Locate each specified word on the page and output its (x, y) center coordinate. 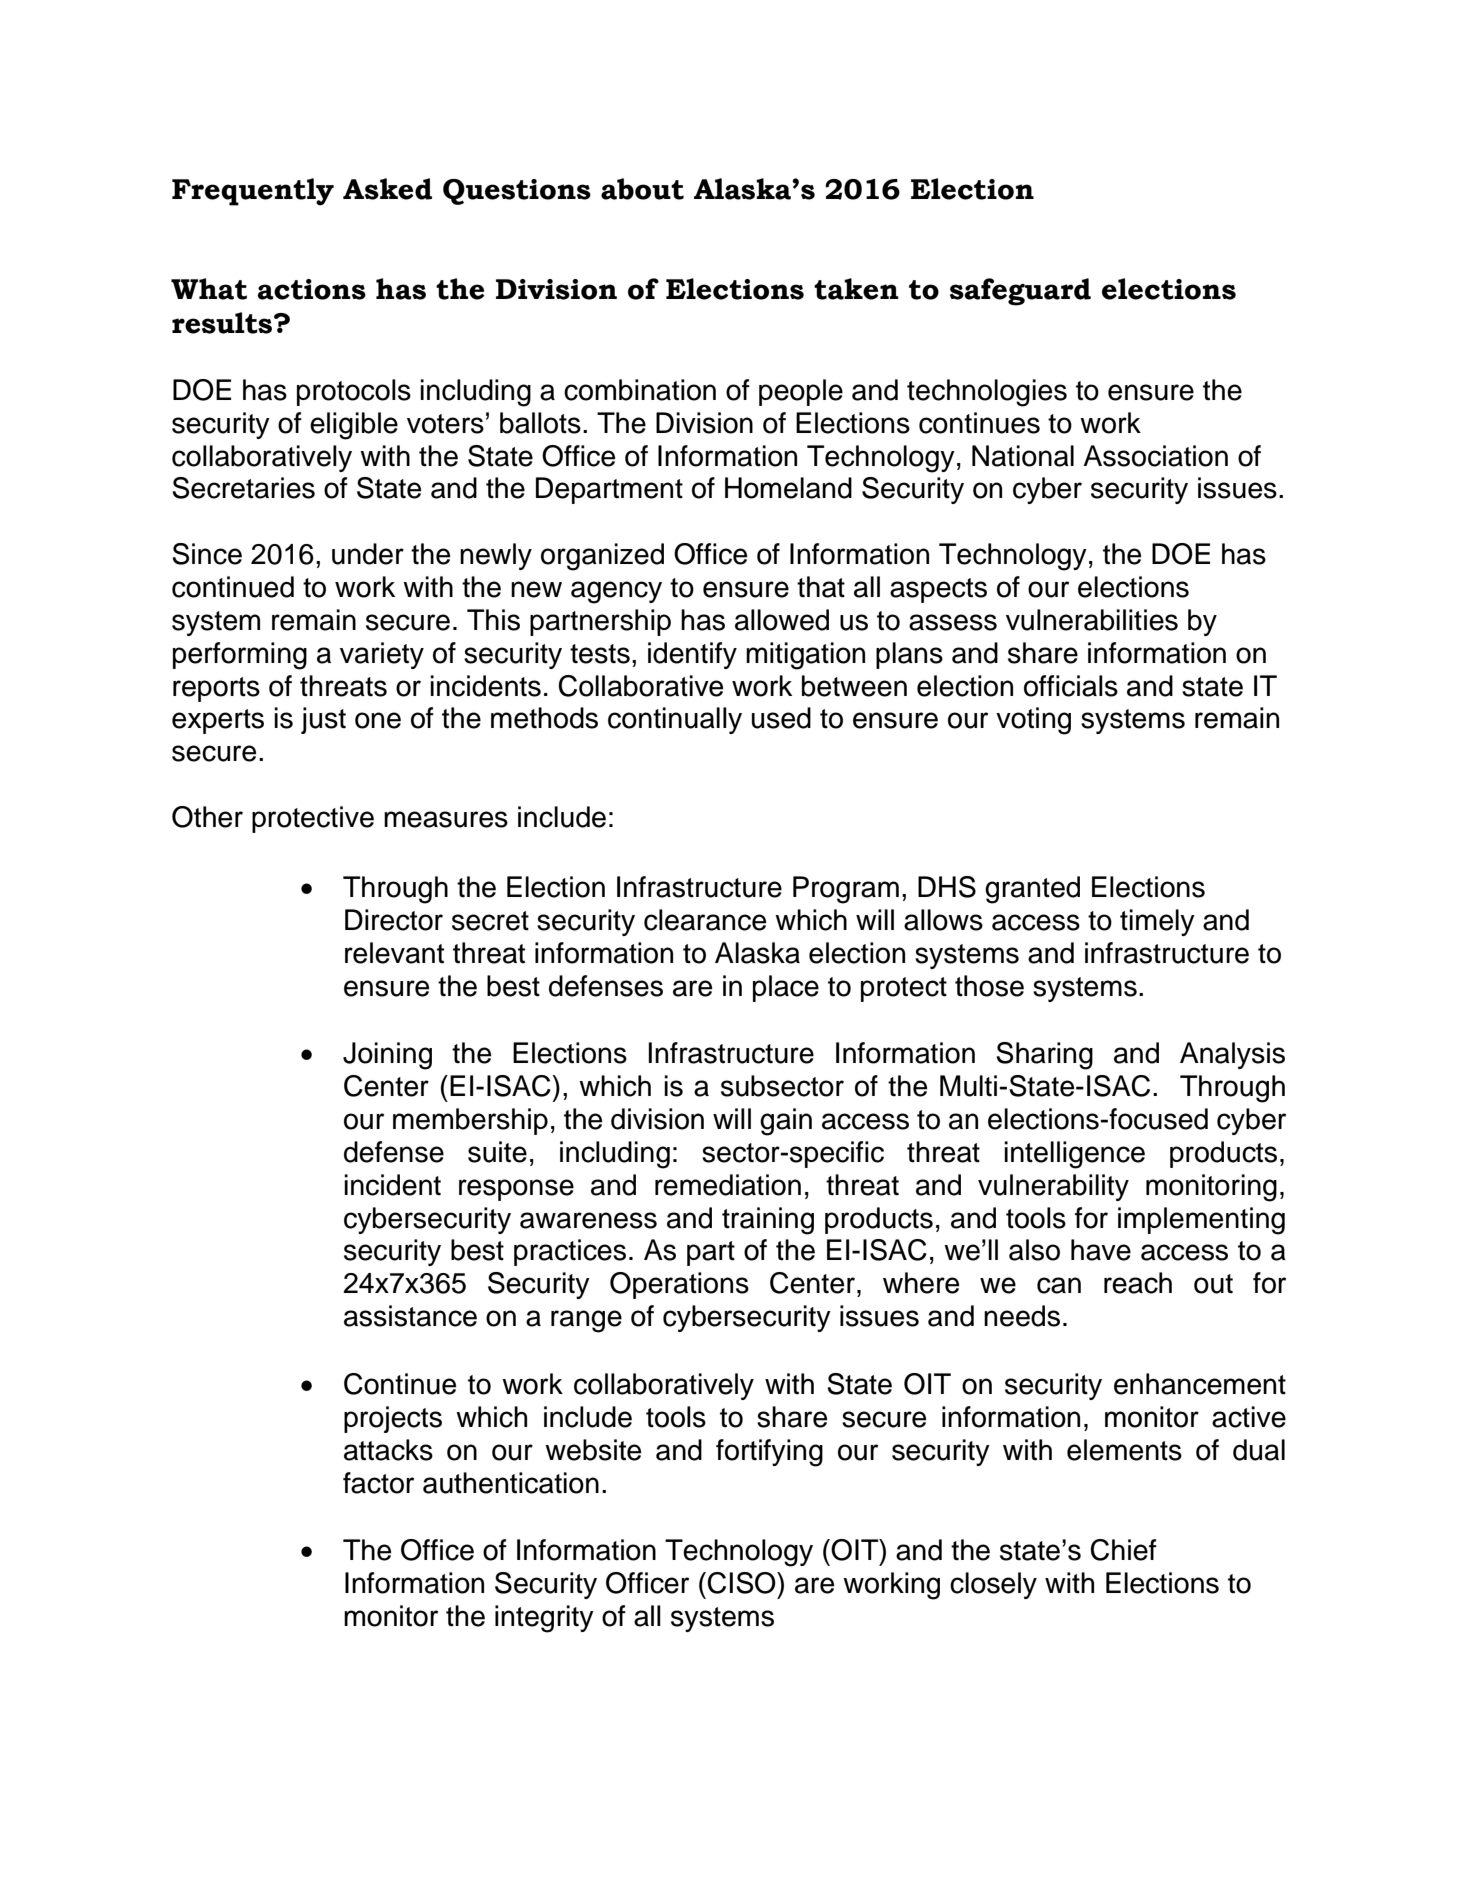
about (642, 189)
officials (1071, 686)
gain (786, 1122)
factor (378, 1483)
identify (692, 655)
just (323, 720)
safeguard (1020, 292)
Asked (387, 189)
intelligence (1074, 1155)
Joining (387, 1056)
